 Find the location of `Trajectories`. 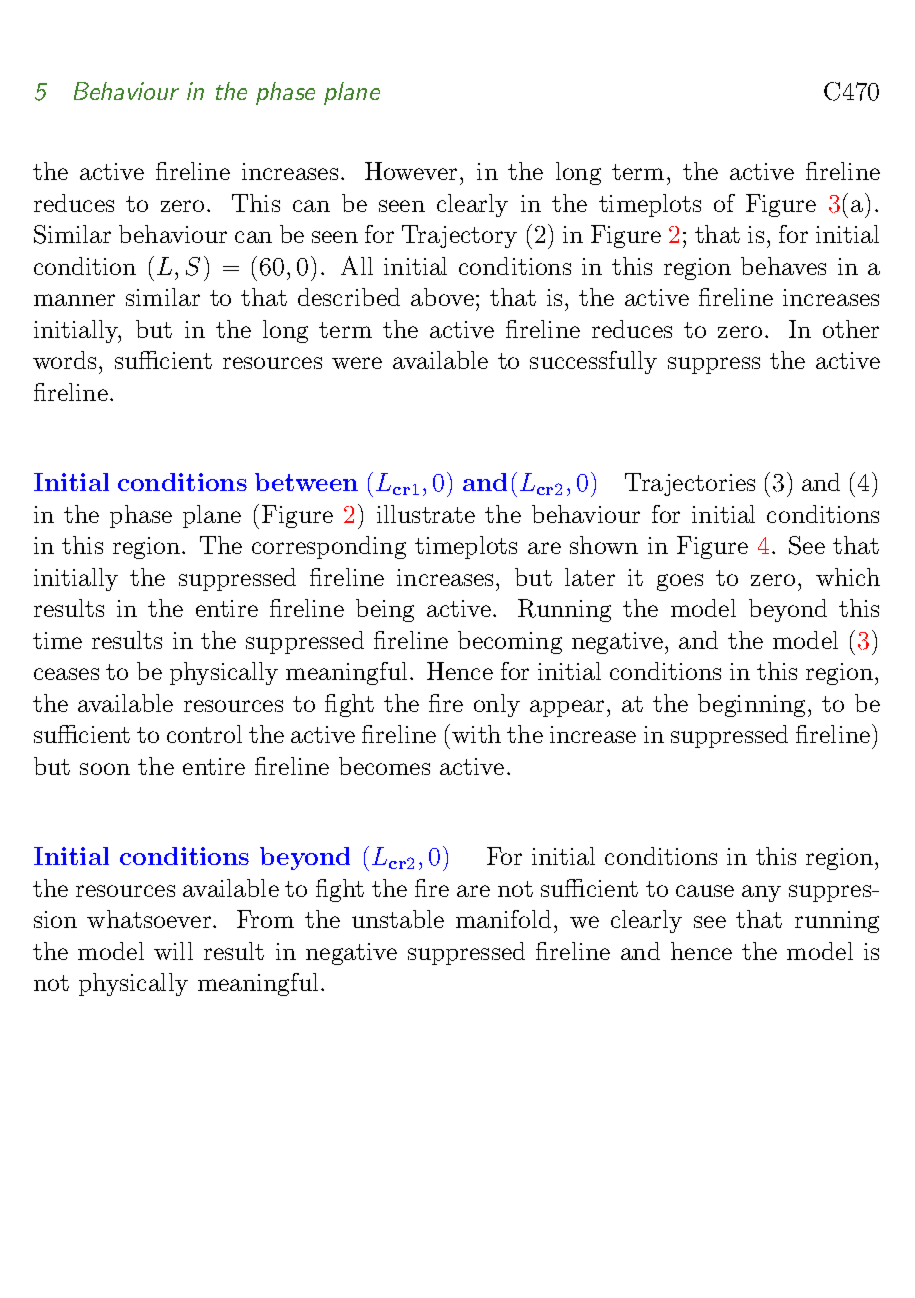

Trajectories is located at coordinates (690, 484).
